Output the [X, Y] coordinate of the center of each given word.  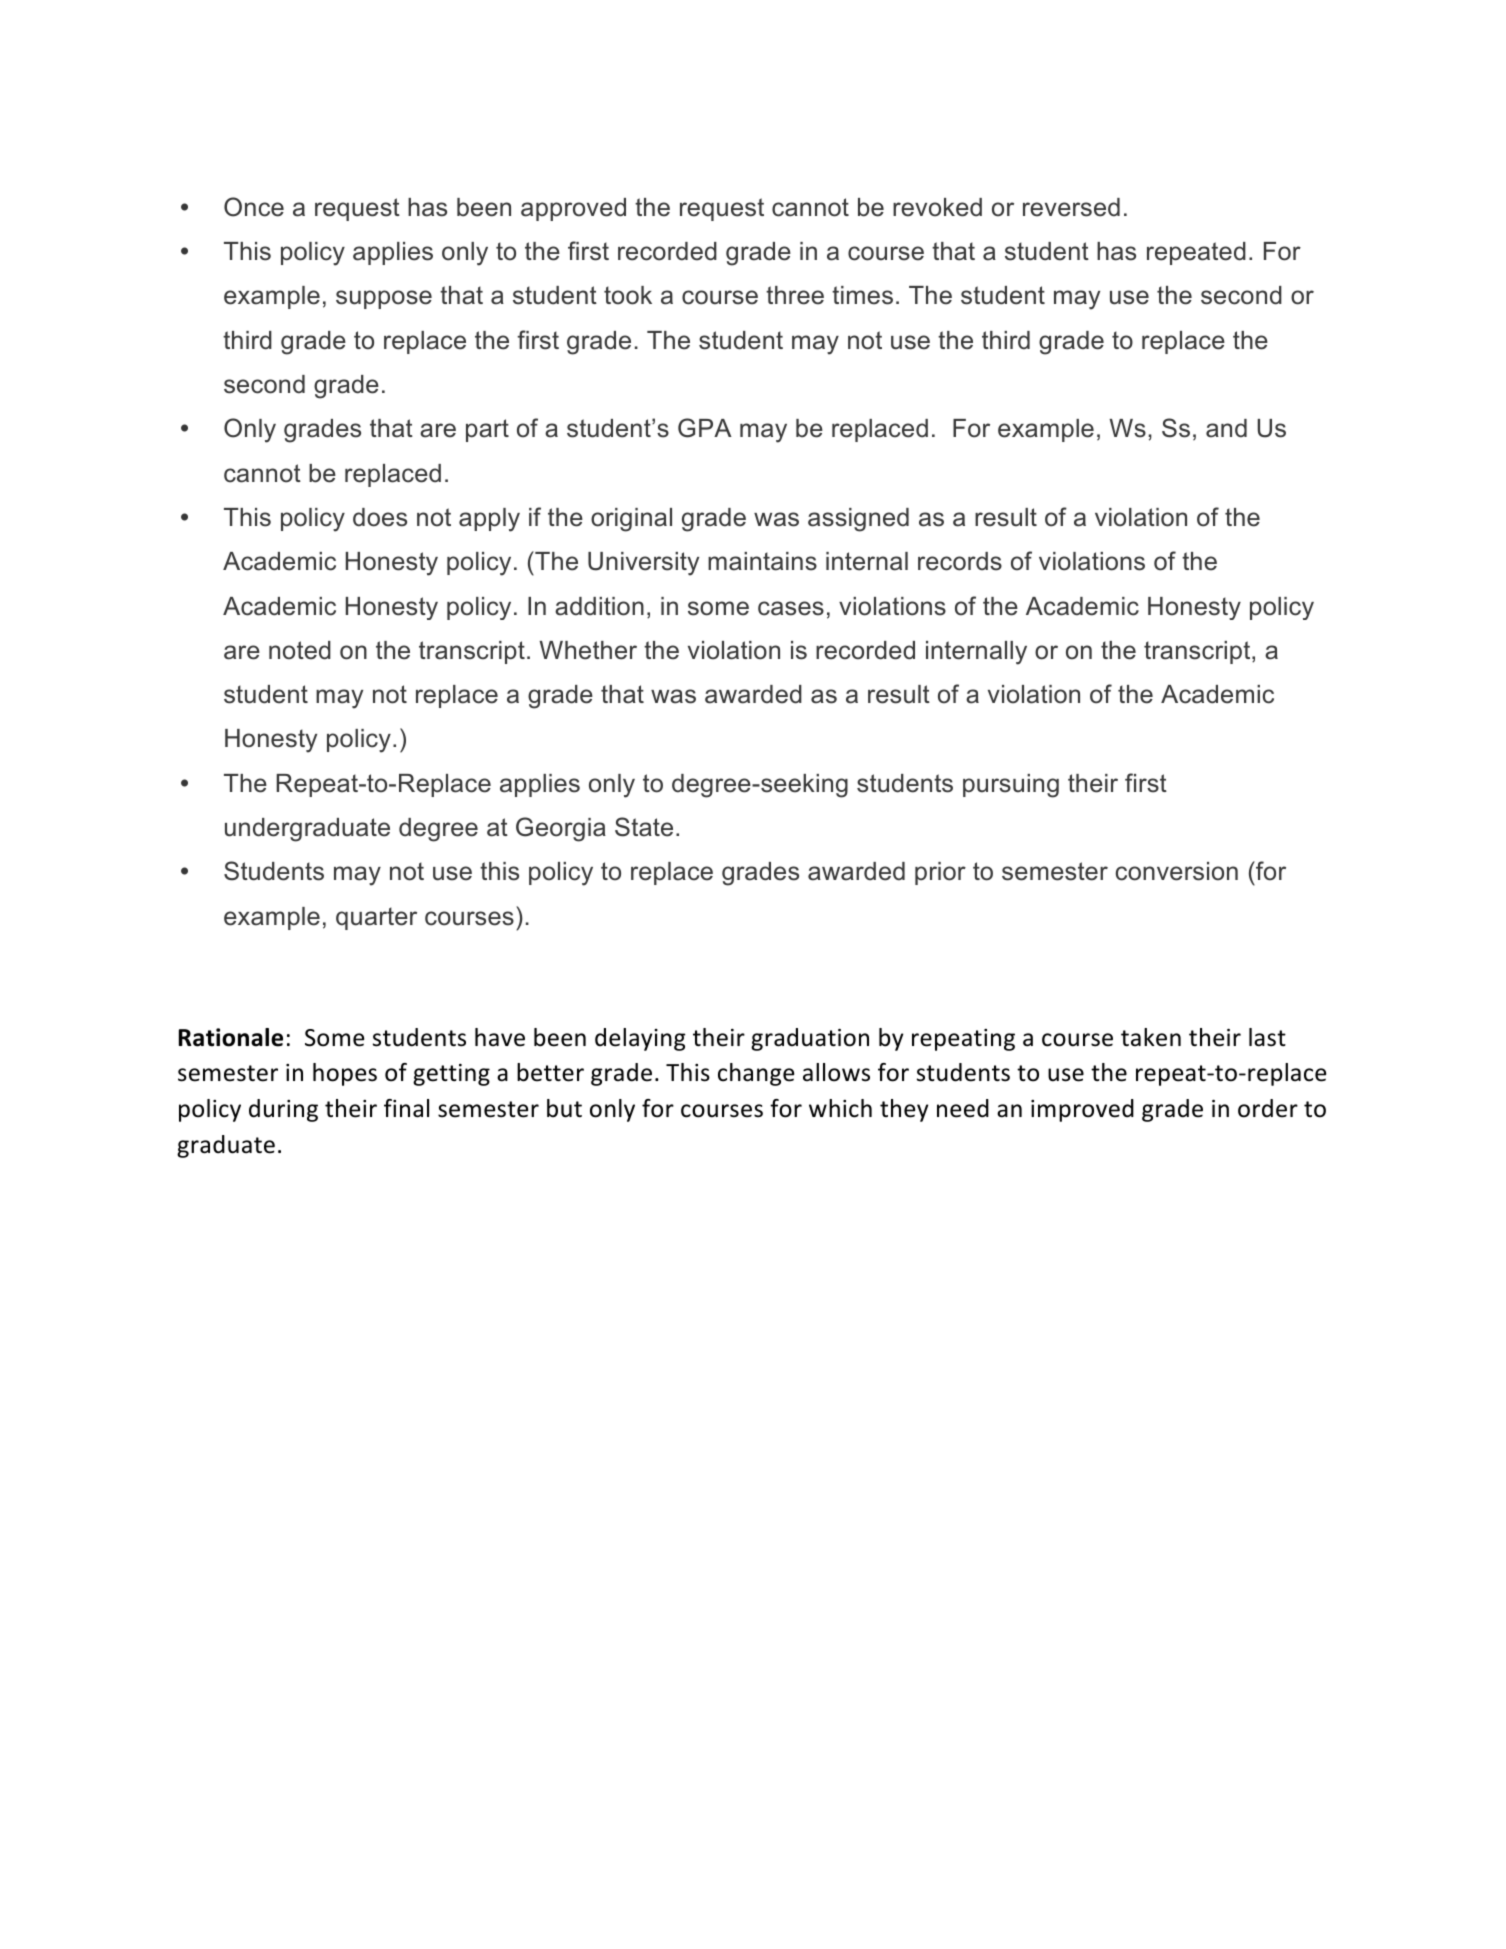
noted [300, 650]
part [487, 430]
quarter [376, 918]
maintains [762, 561]
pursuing [1011, 786]
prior [940, 873]
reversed [1071, 207]
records [960, 561]
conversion [1177, 871]
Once [254, 207]
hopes [345, 1074]
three [795, 295]
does [380, 517]
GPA [705, 428]
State [644, 827]
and [1226, 428]
